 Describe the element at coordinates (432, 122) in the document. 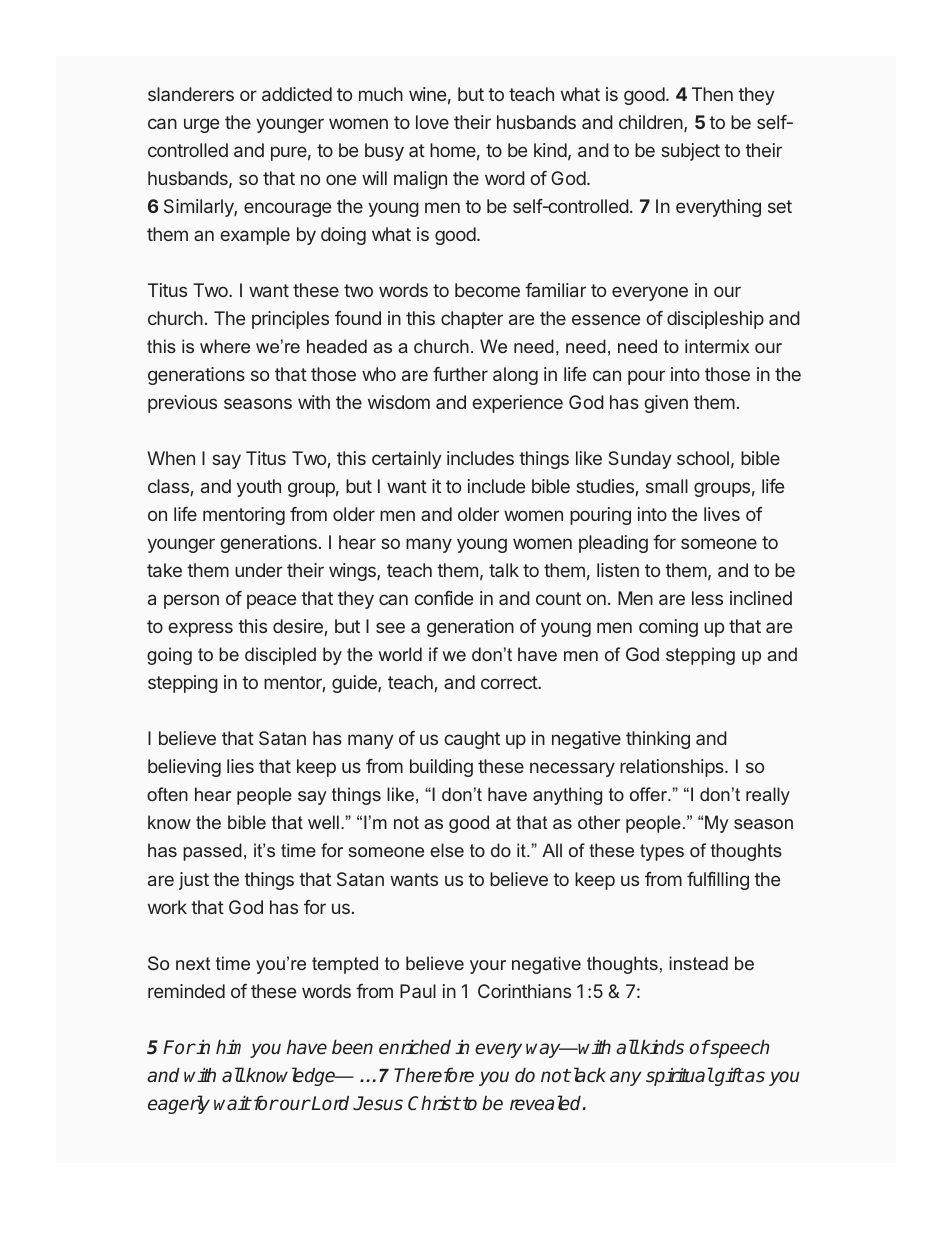

I see `love` at that location.
